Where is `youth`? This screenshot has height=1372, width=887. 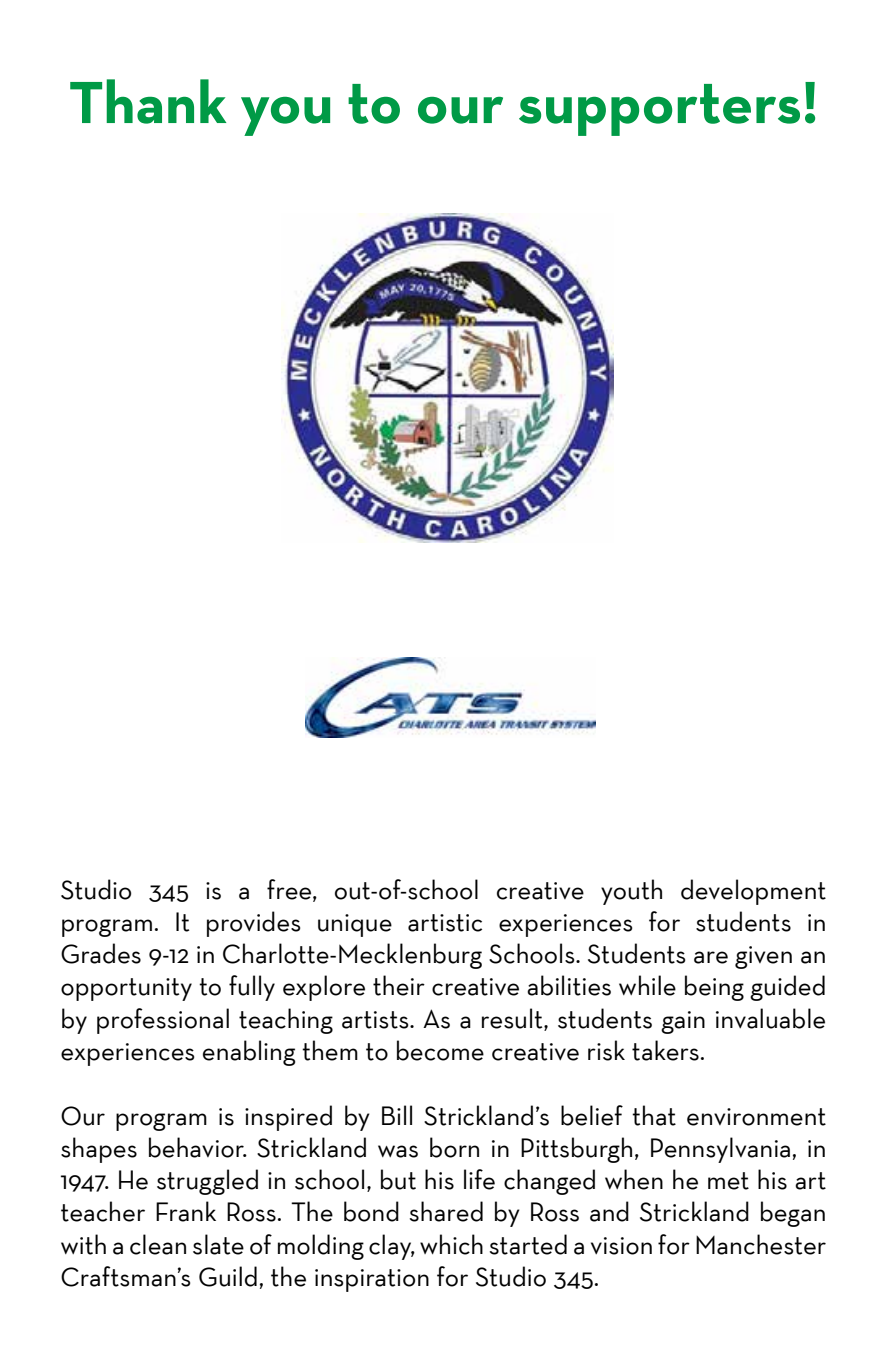
youth is located at coordinates (631, 892).
